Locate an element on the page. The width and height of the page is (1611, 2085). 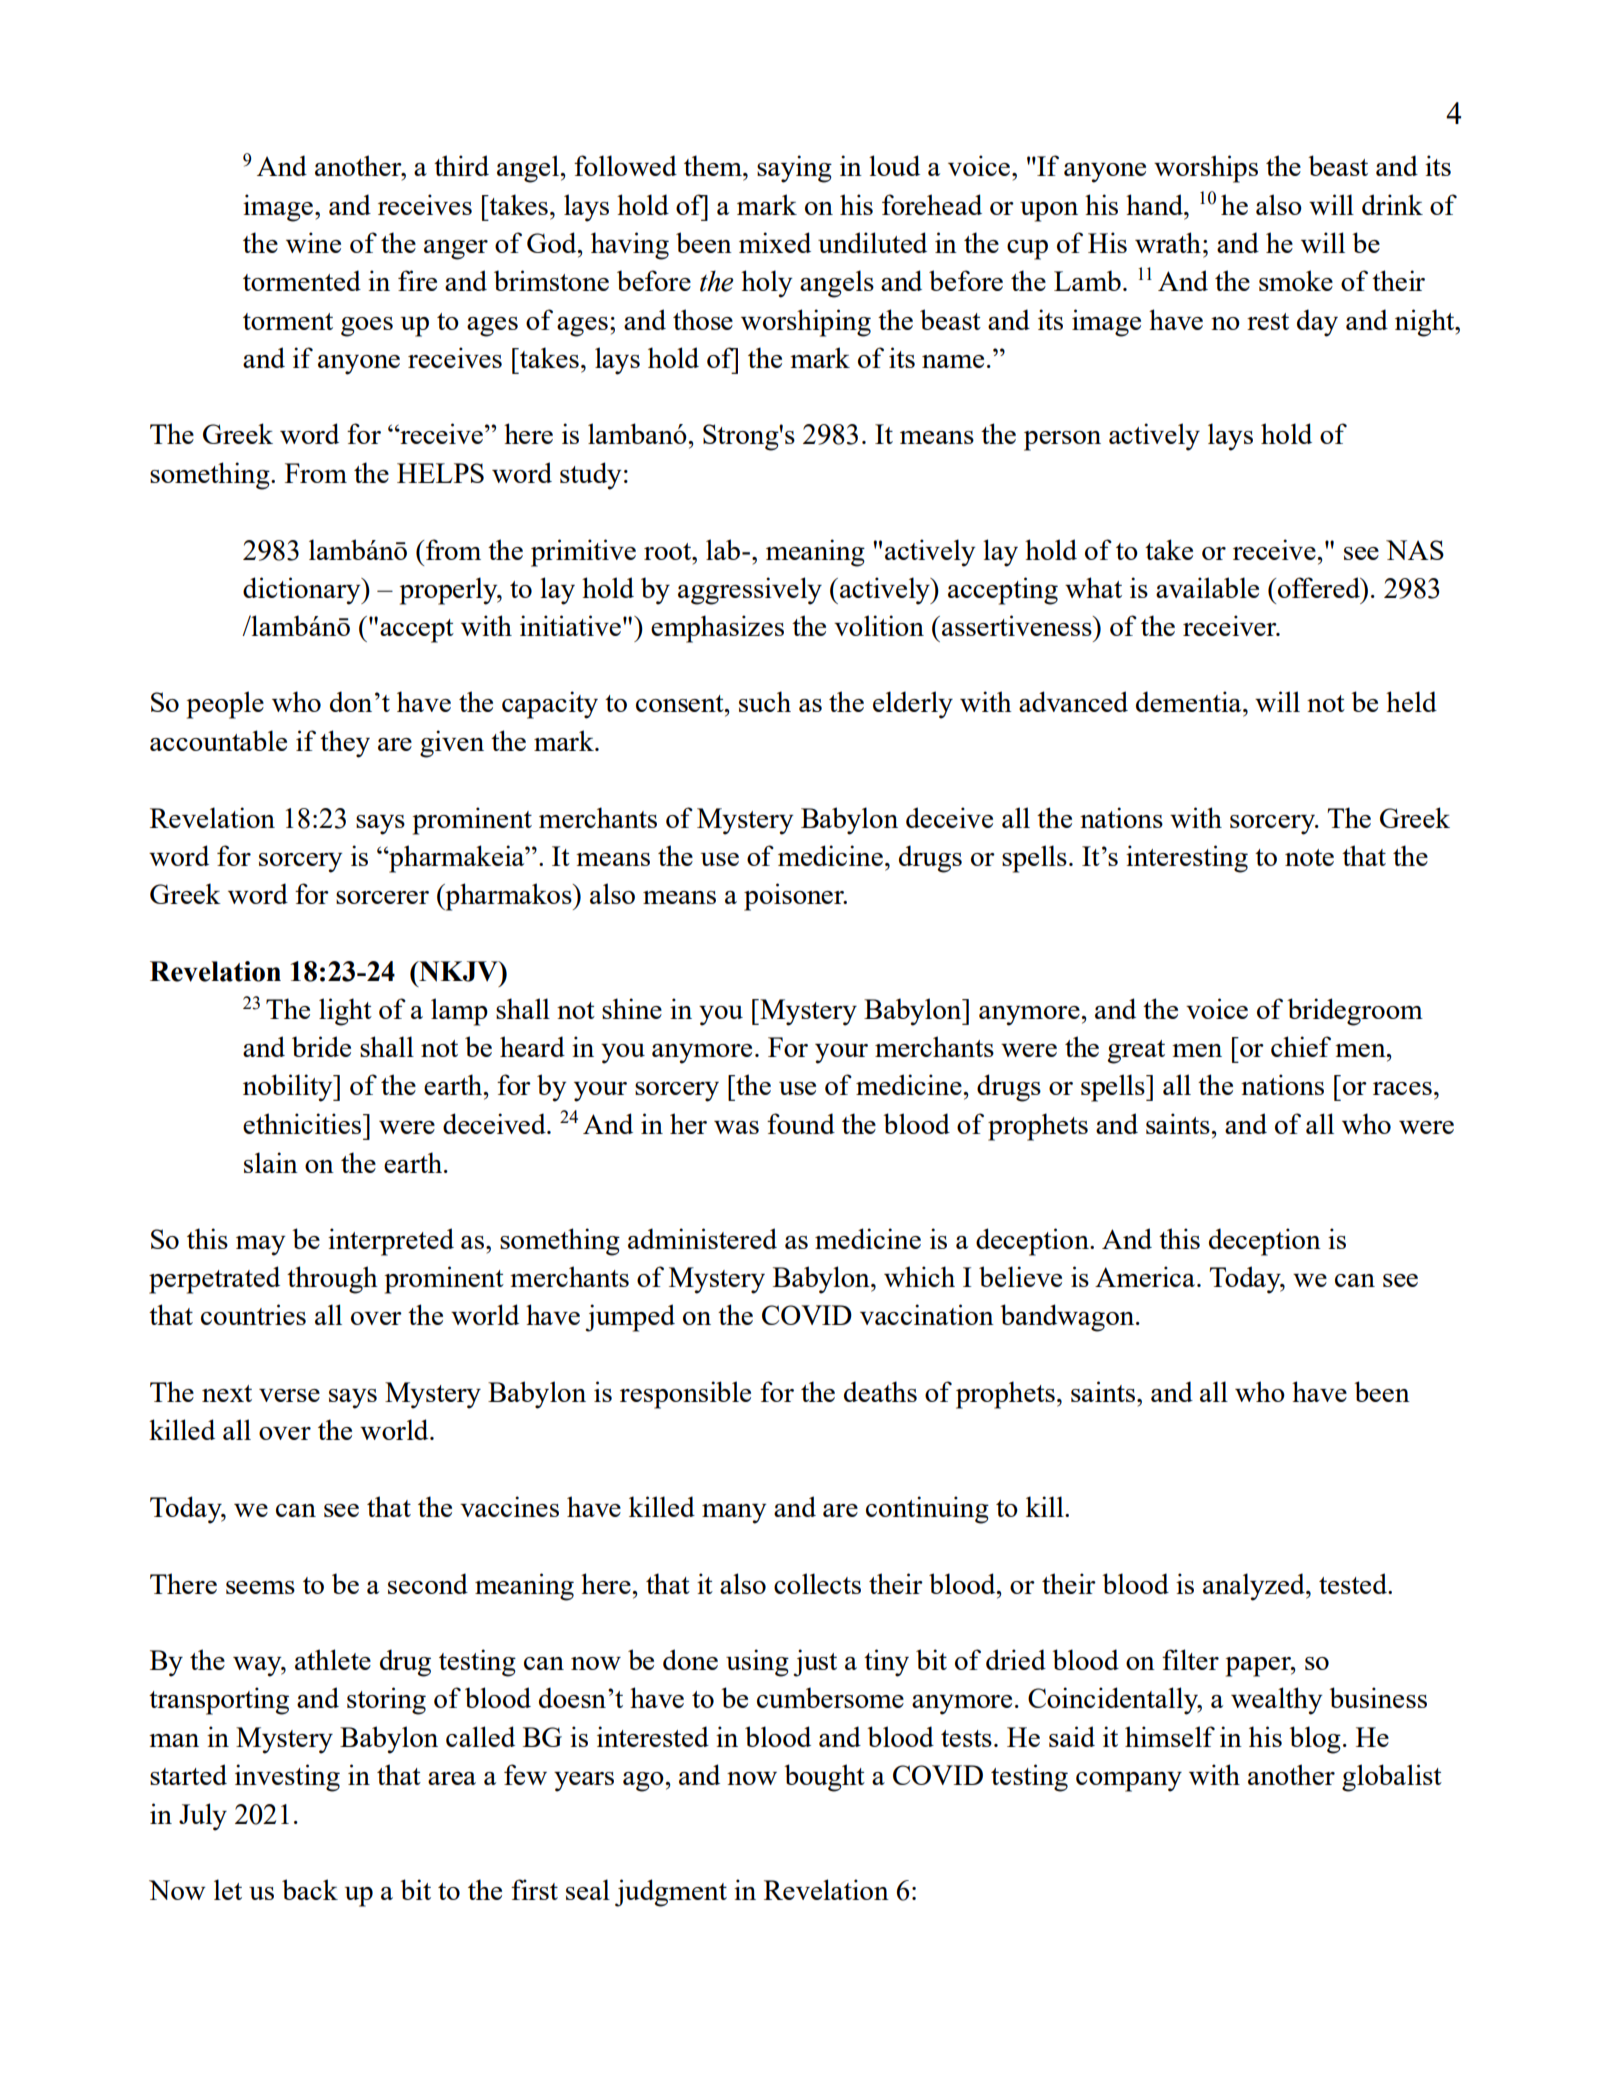
blog is located at coordinates (1315, 1740).
